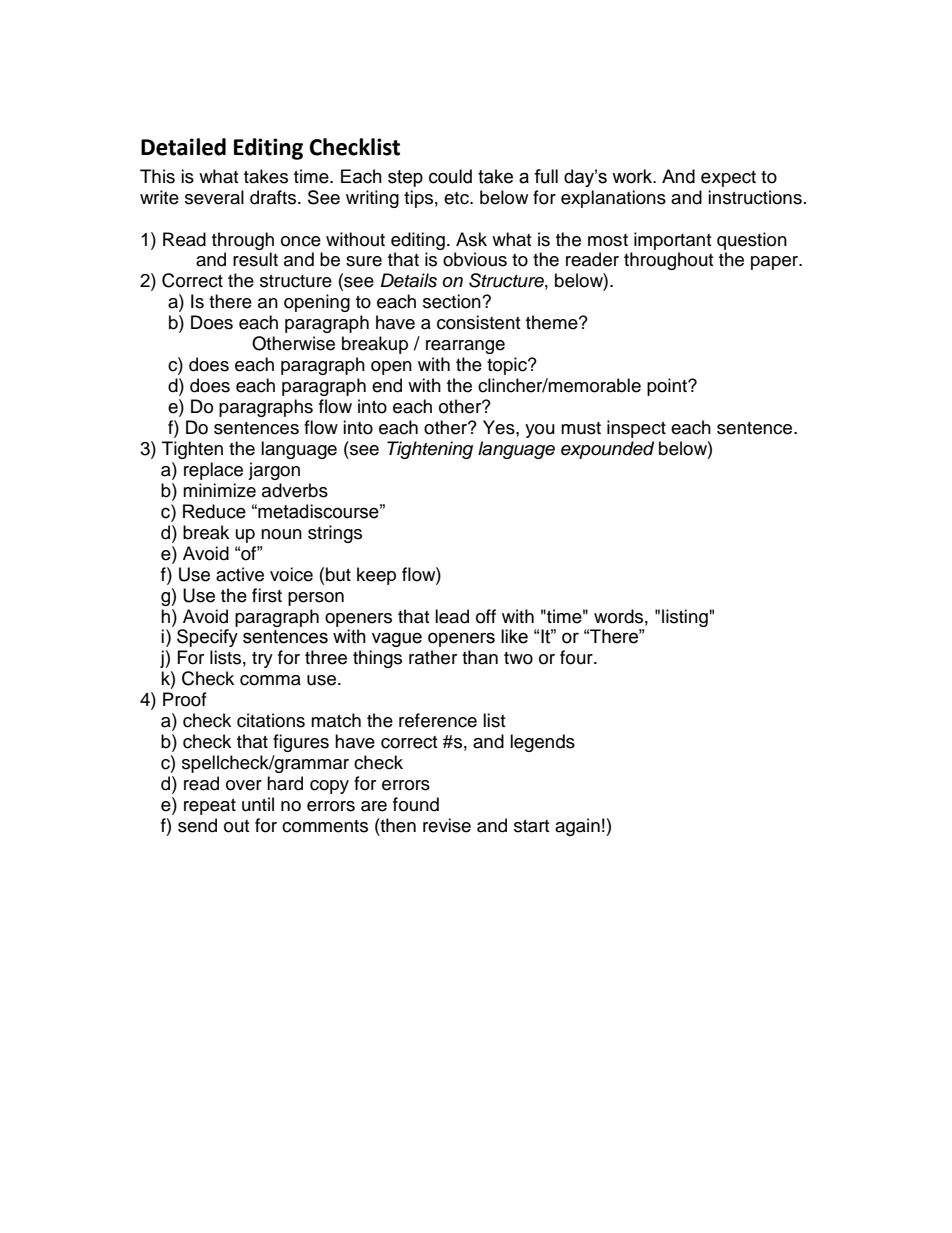  Describe the element at coordinates (577, 827) in the document. I see `again` at that location.
